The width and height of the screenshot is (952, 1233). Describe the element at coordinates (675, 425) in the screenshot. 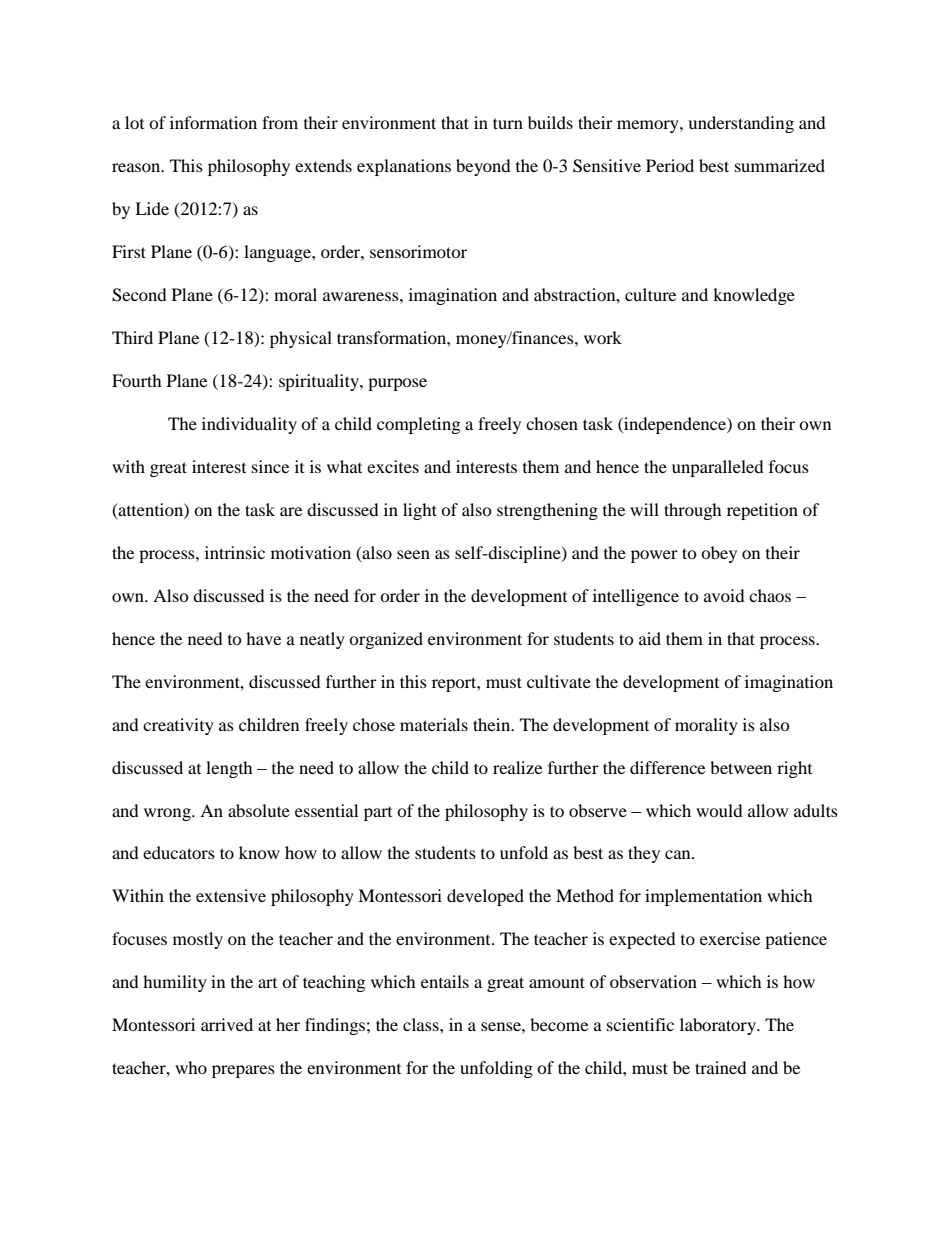

I see `independence` at that location.
